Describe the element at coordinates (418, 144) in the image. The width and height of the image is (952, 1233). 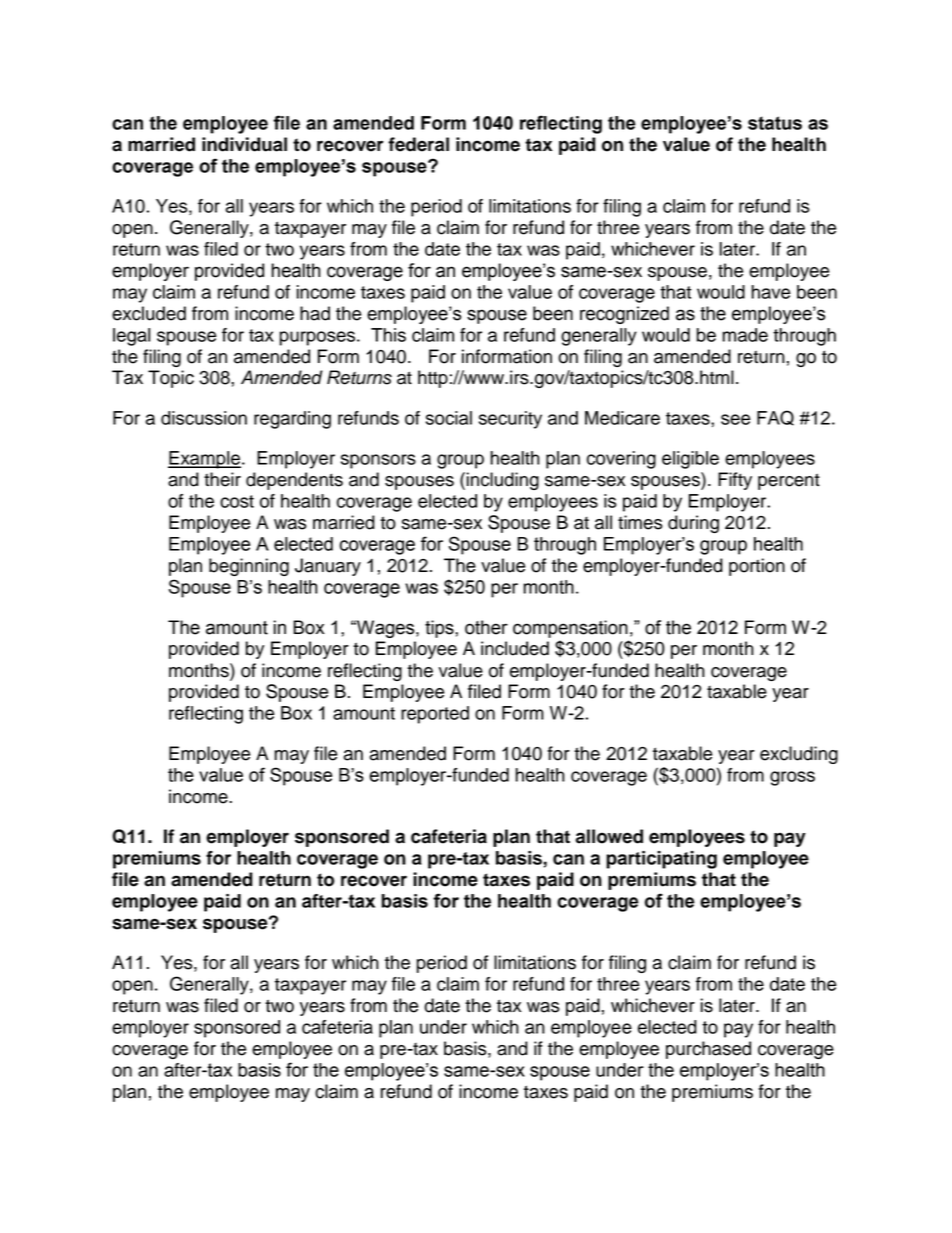
I see `federal` at that location.
